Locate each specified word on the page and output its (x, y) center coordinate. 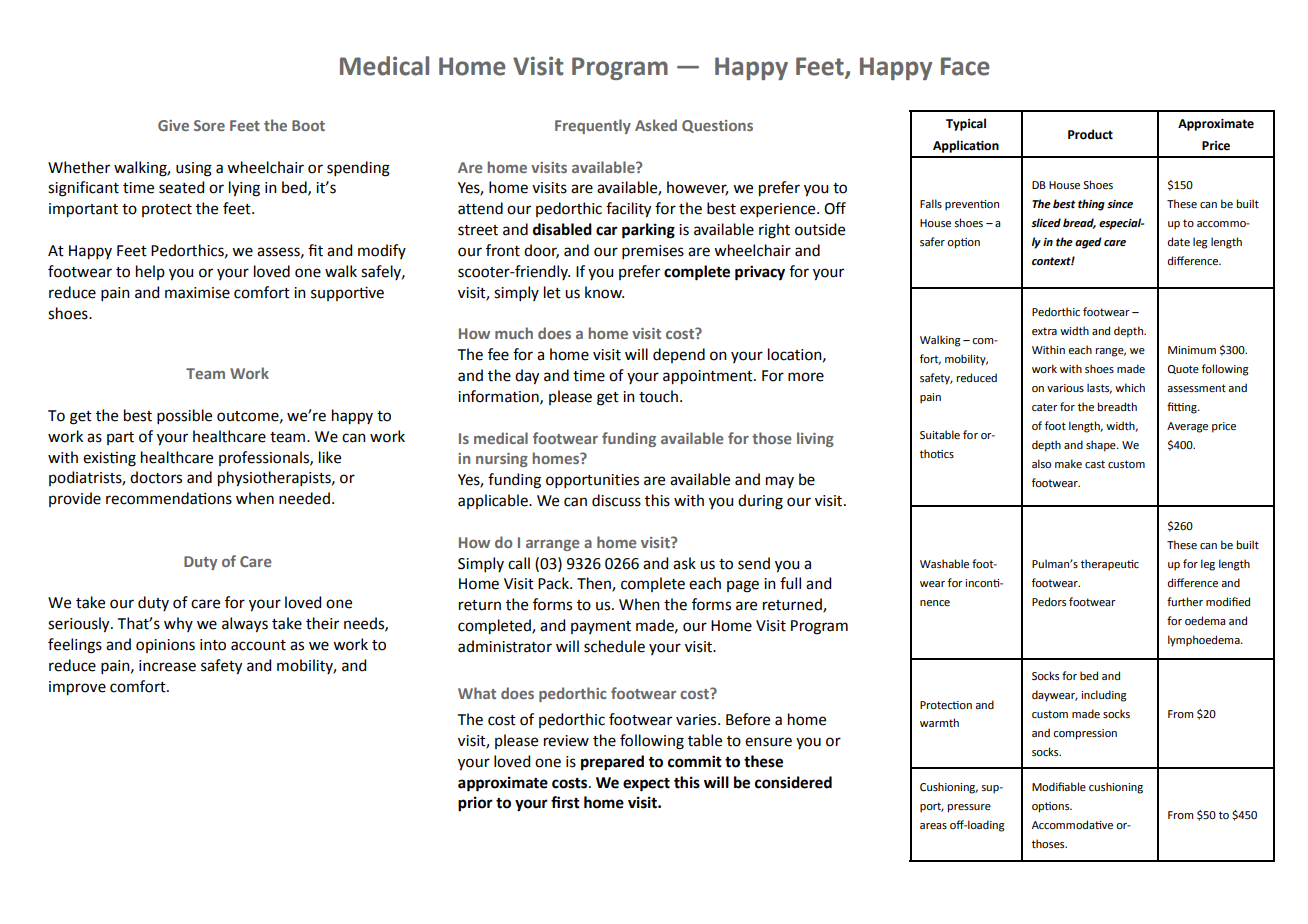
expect (646, 785)
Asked (656, 125)
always (245, 625)
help (150, 272)
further (1185, 601)
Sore (209, 125)
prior (475, 804)
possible (184, 416)
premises (653, 252)
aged (1088, 243)
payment (601, 627)
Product (1090, 134)
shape (1102, 446)
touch (658, 396)
